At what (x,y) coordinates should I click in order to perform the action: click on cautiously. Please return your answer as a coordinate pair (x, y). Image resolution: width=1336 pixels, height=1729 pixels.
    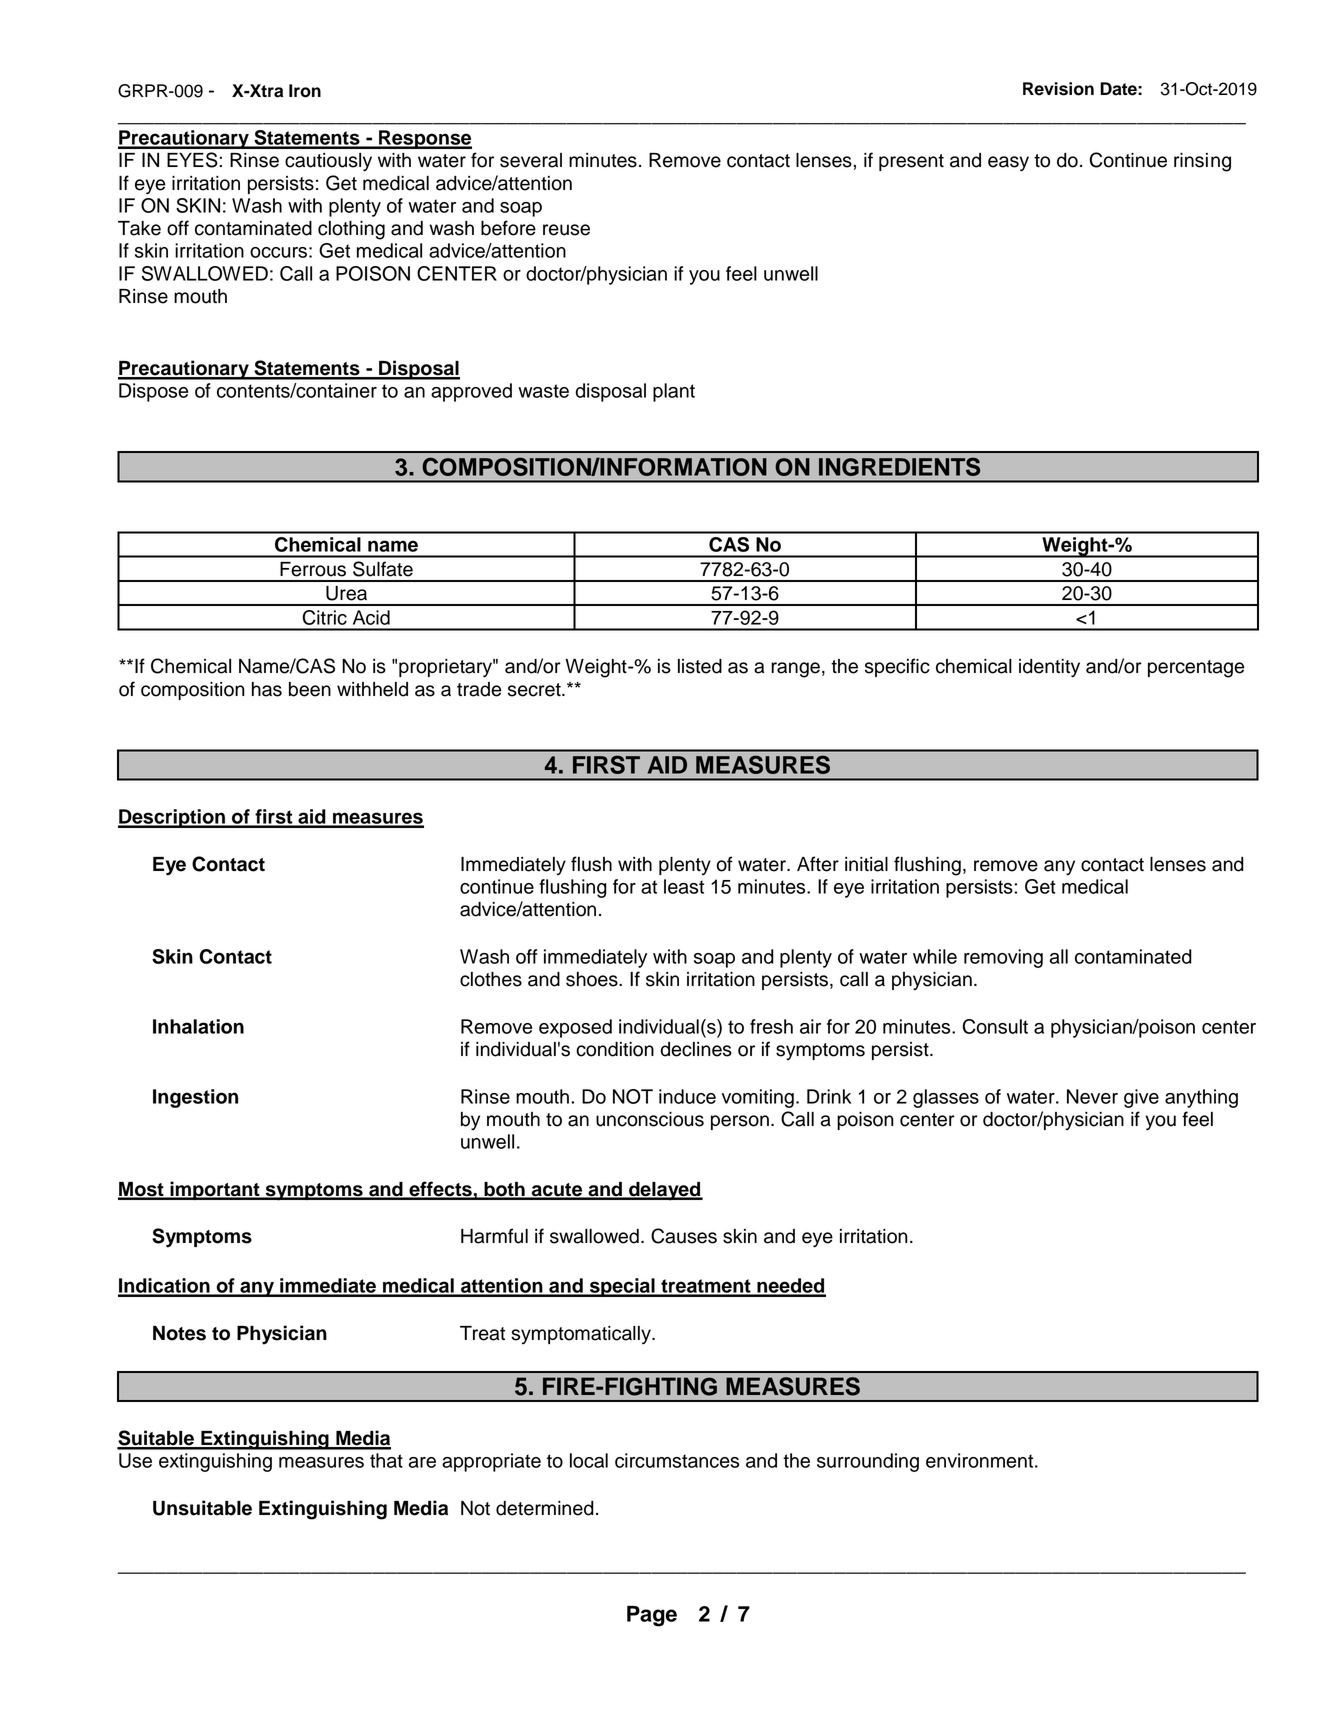
    Looking at the image, I should click on (328, 162).
